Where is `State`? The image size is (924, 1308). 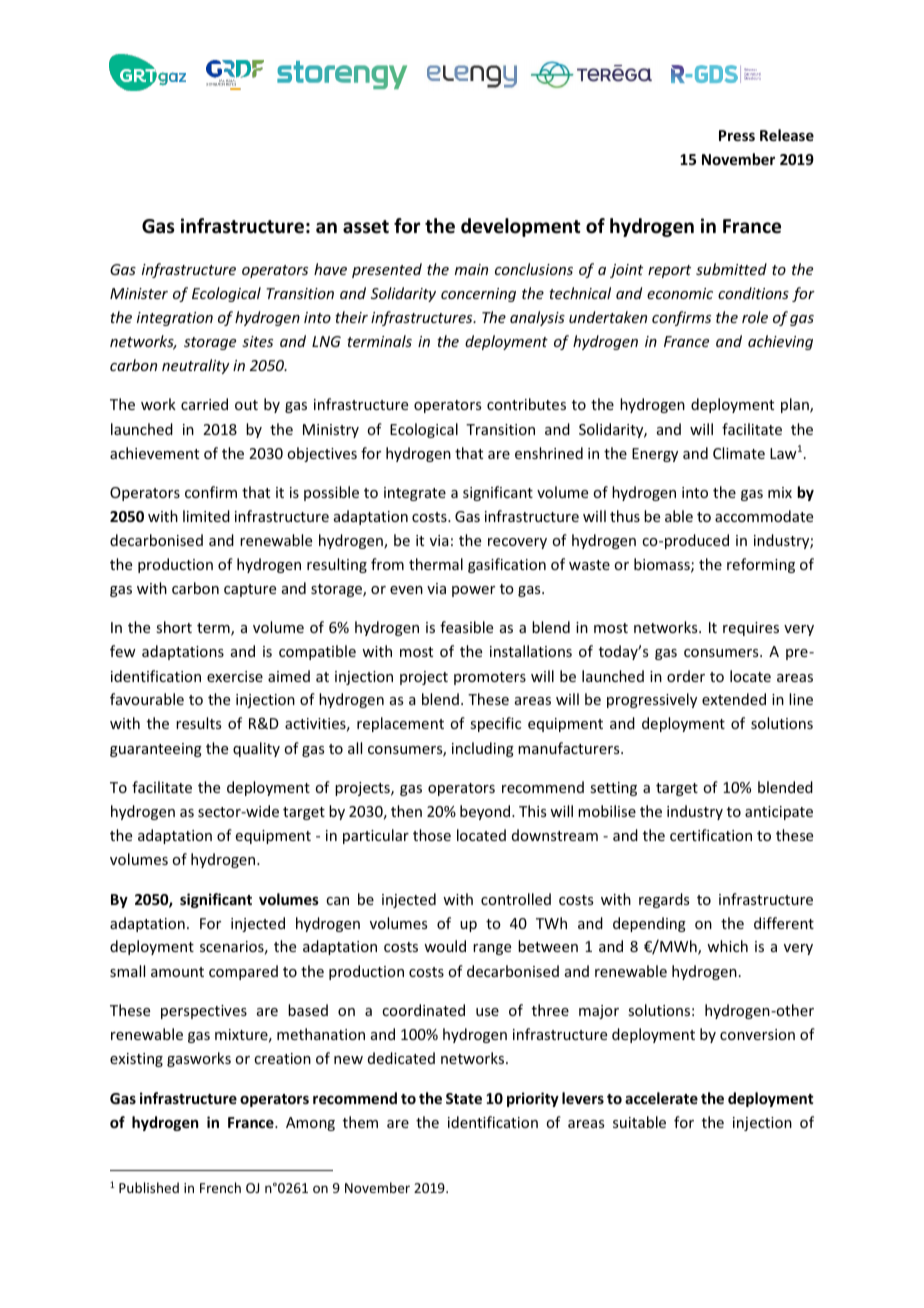
State is located at coordinates (464, 1098).
